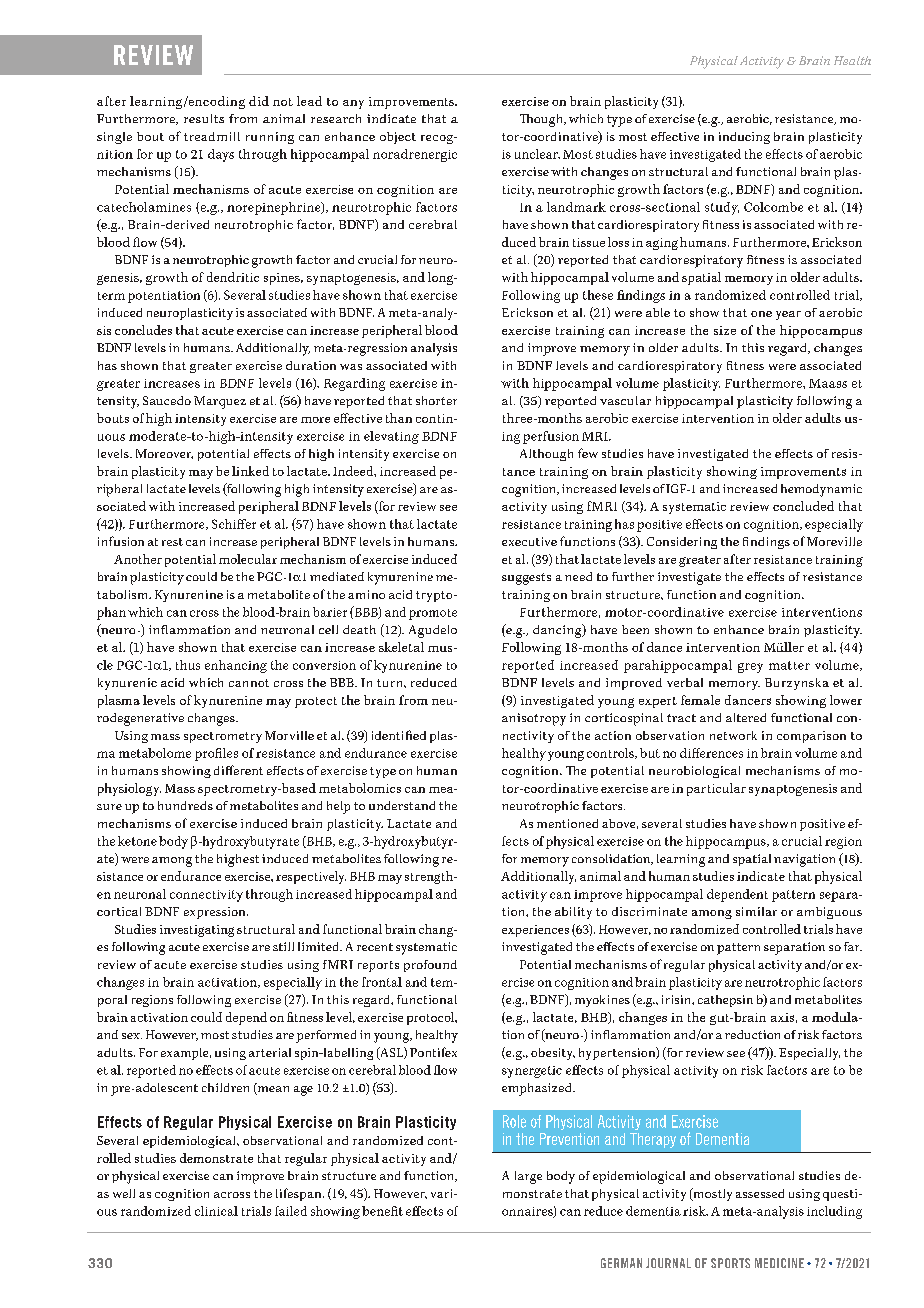 This image has width=924, height=1308. What do you see at coordinates (204, 118) in the image?
I see `results` at bounding box center [204, 118].
